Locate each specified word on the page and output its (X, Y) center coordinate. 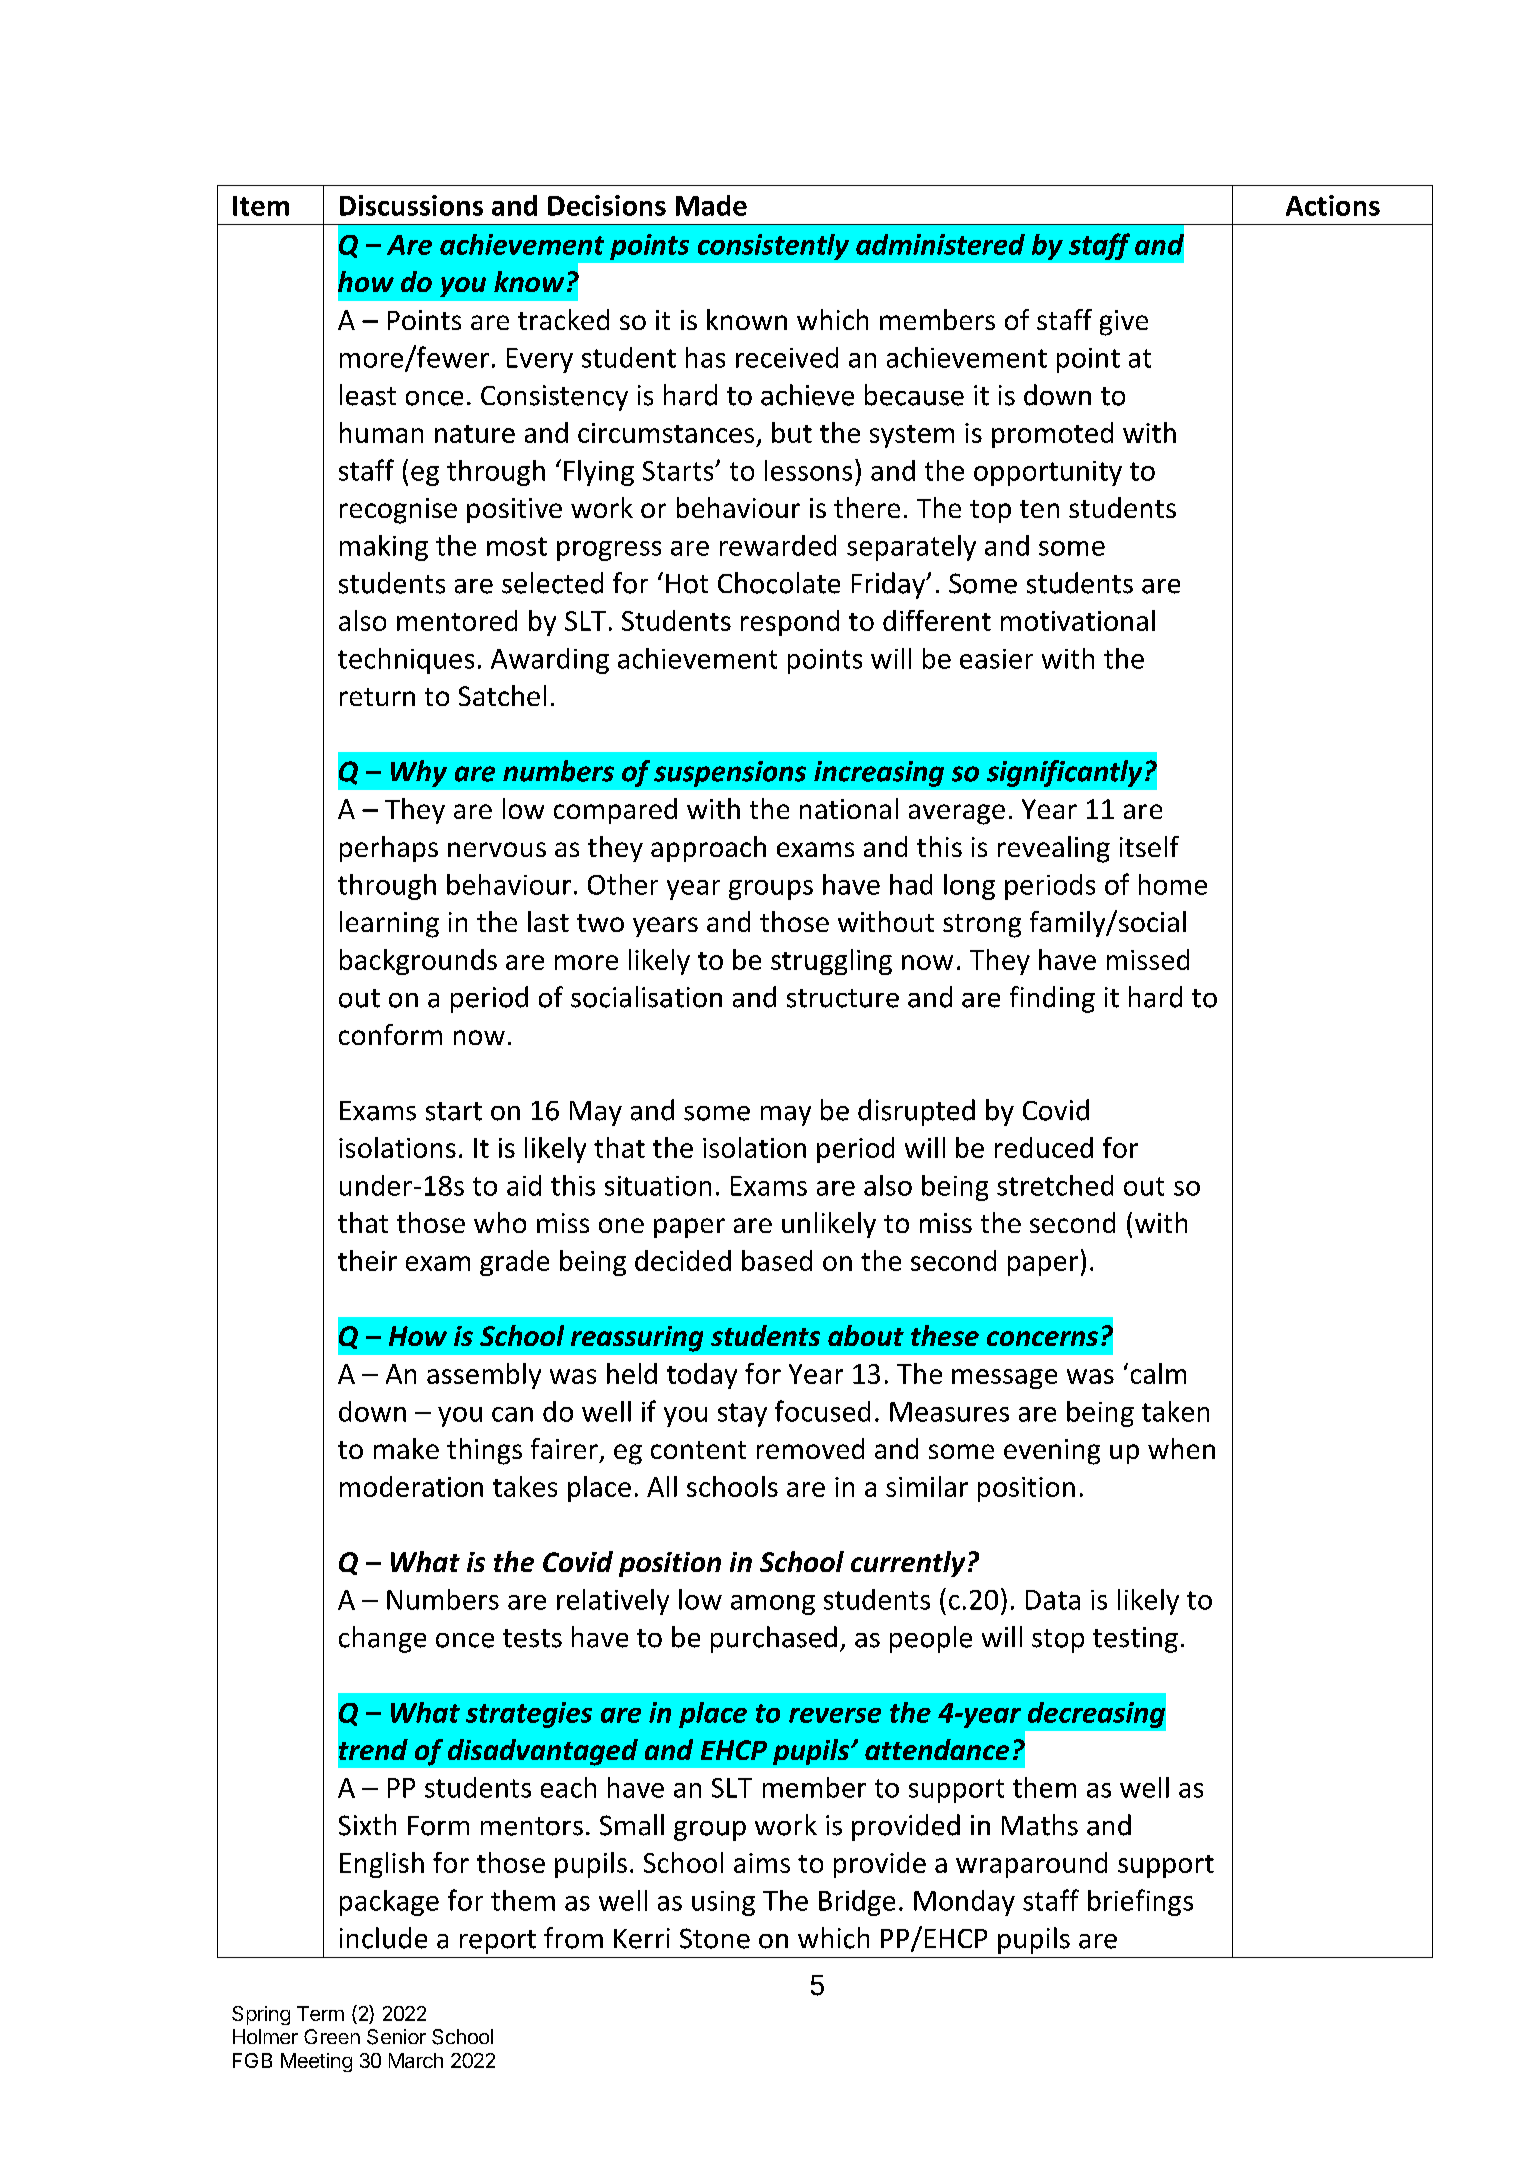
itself (1149, 846)
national (849, 808)
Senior (396, 2037)
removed (810, 1448)
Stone (715, 1938)
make (406, 1448)
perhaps (389, 849)
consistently (773, 247)
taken (1175, 1411)
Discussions (411, 205)
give (1124, 323)
